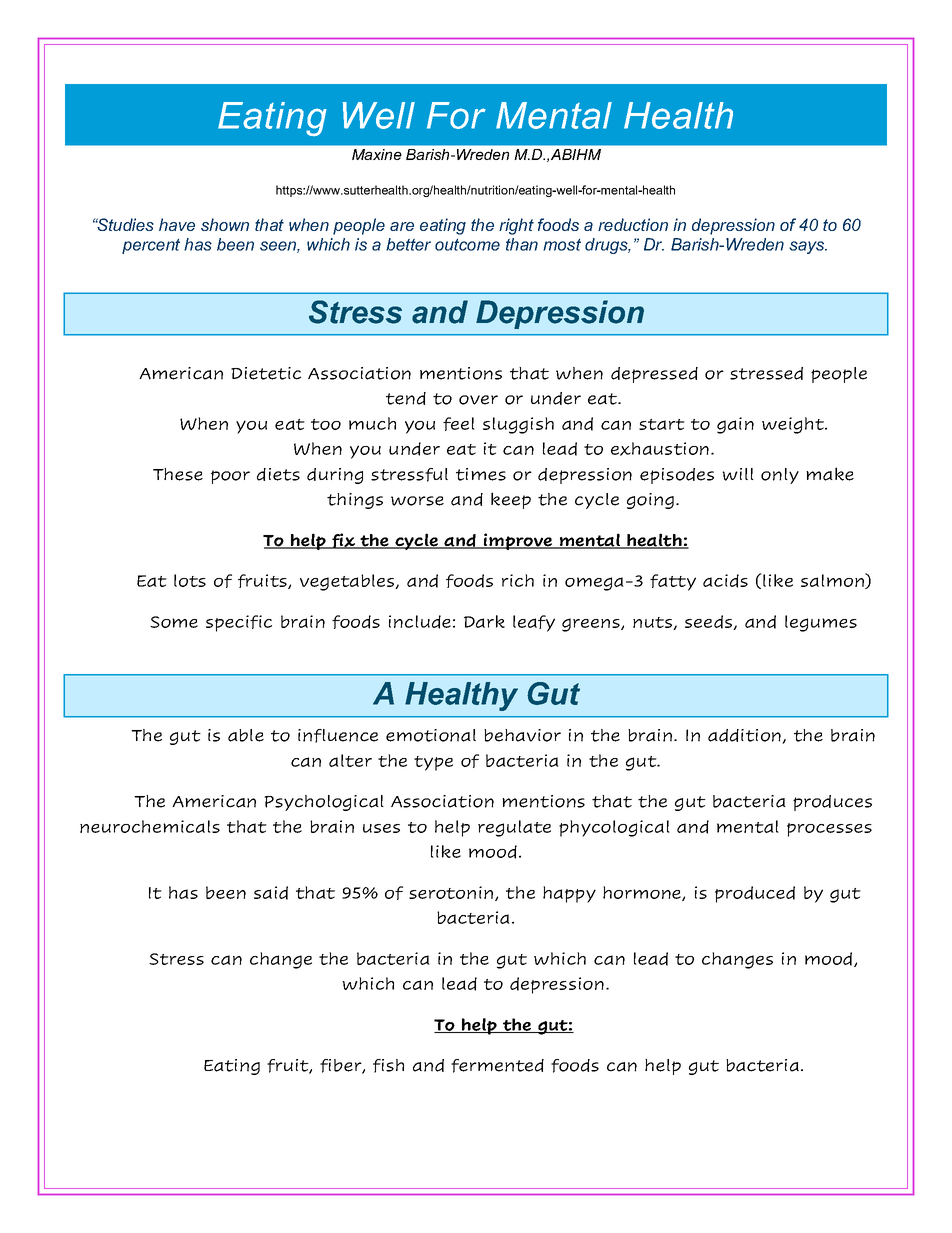  I want to click on will, so click(738, 474).
